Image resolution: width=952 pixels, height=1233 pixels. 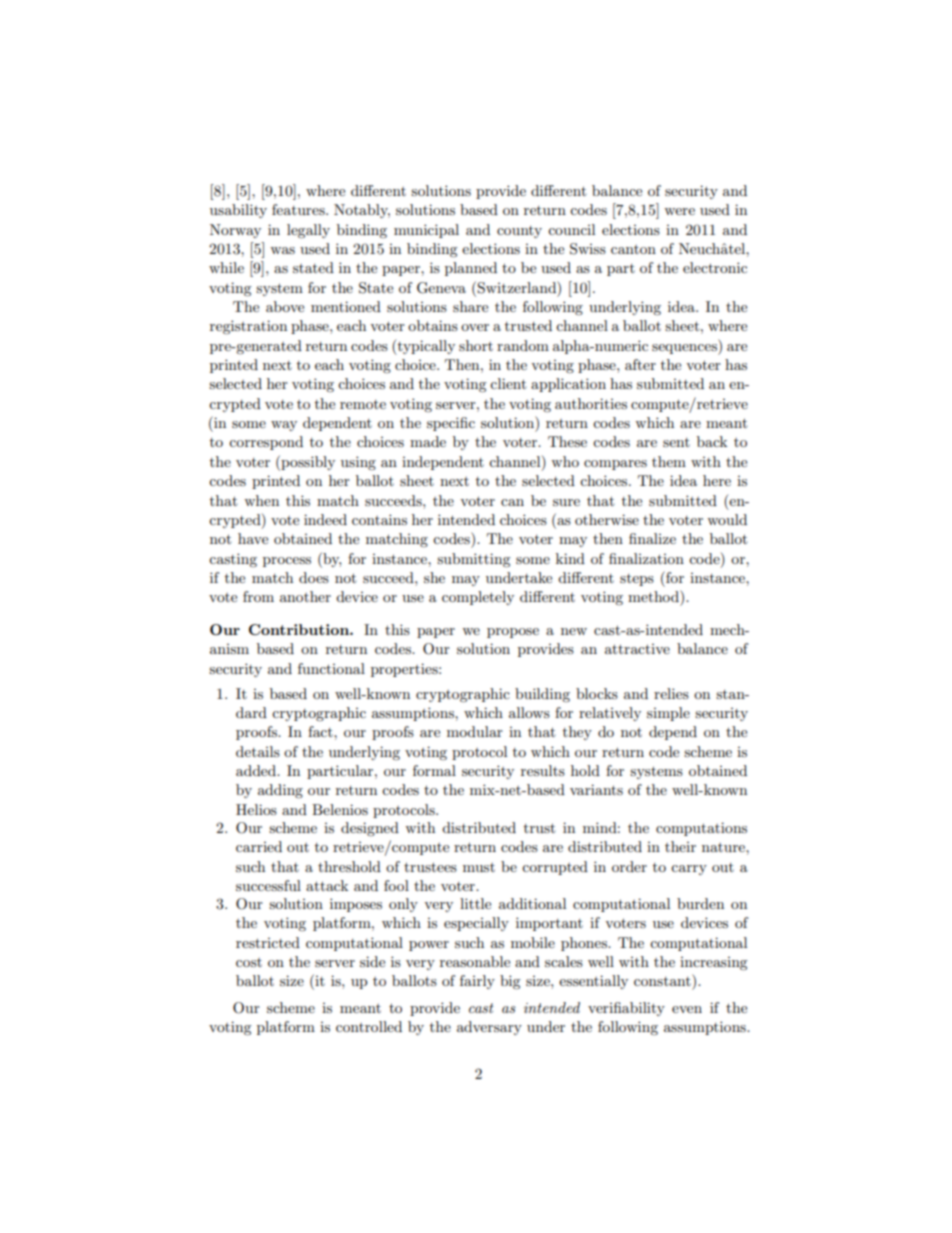 I want to click on were, so click(x=679, y=211).
